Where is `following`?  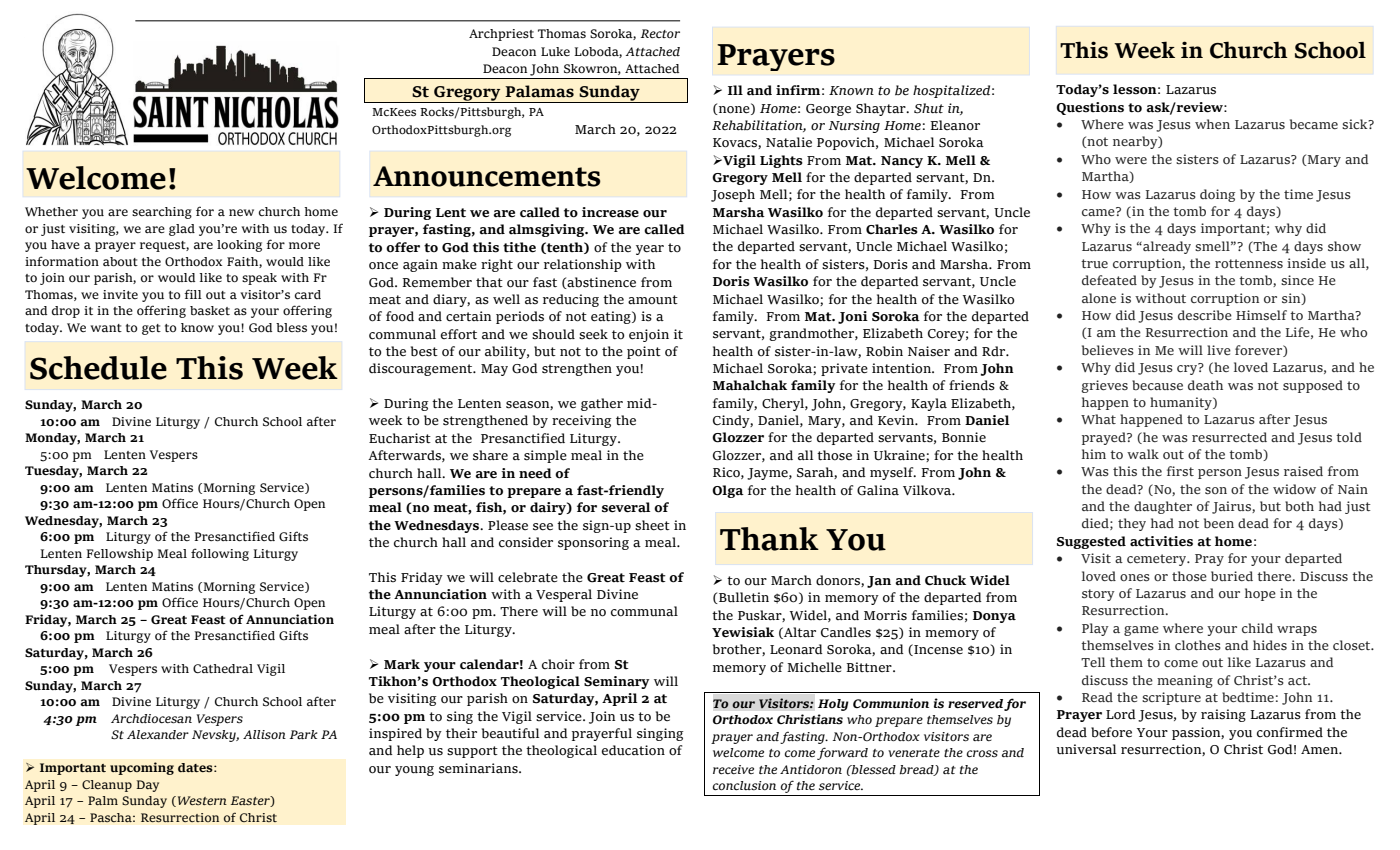 following is located at coordinates (220, 554).
